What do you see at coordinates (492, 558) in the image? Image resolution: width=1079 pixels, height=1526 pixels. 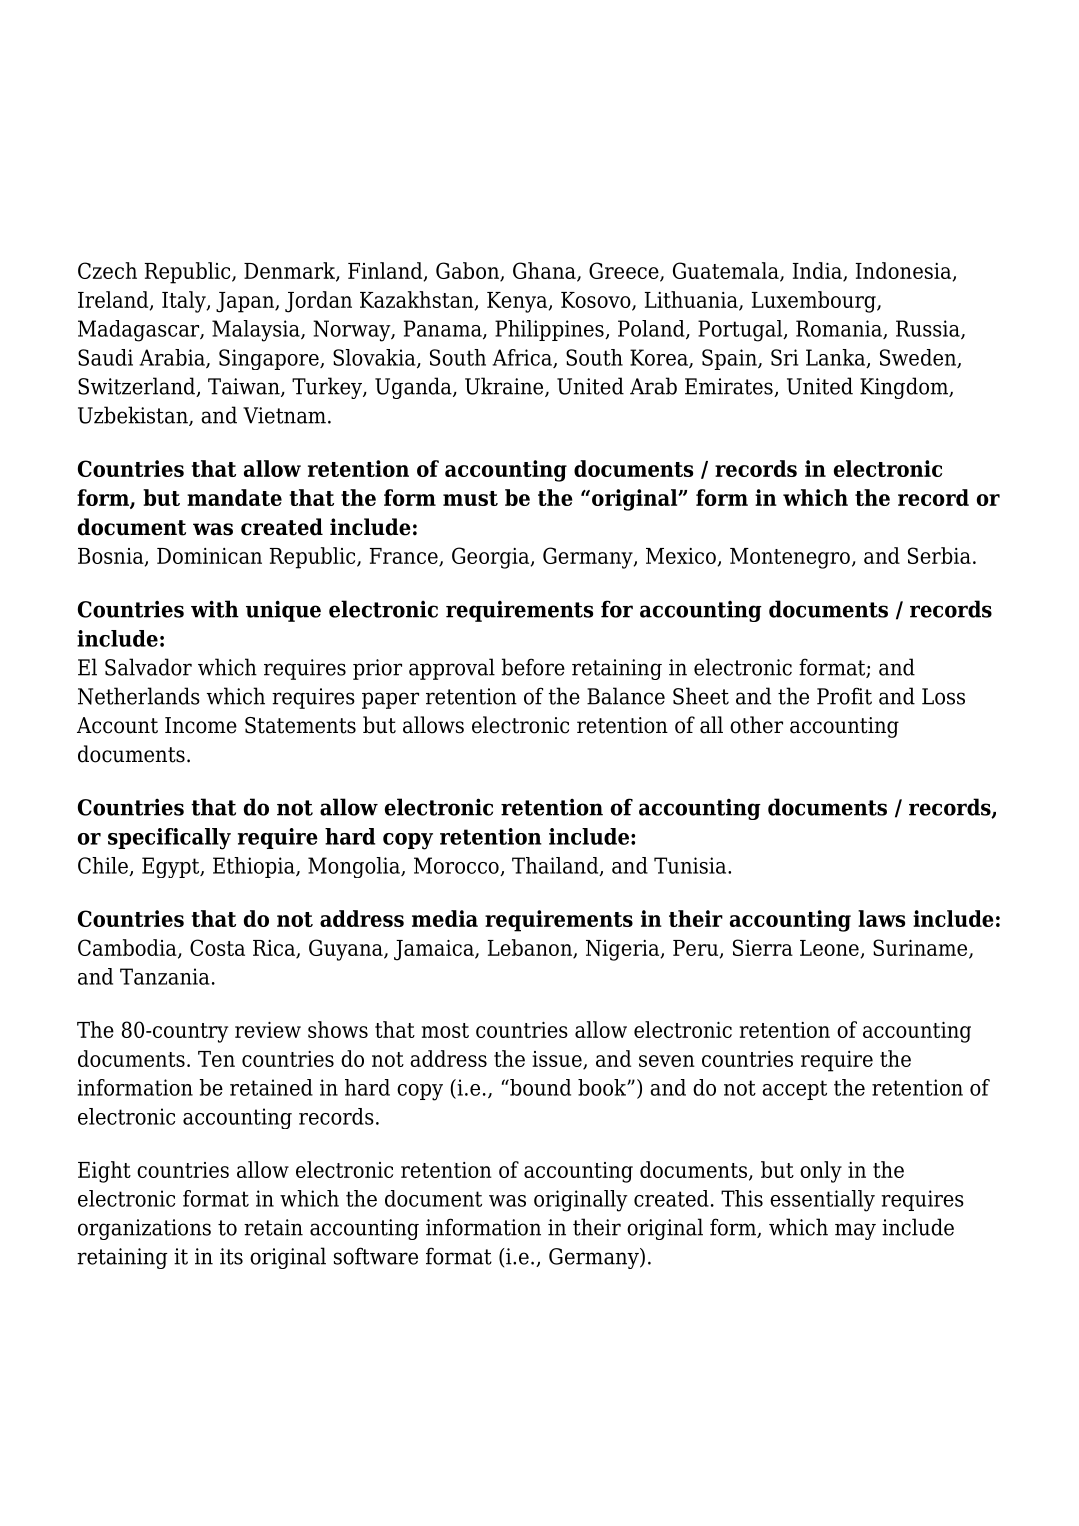 I see `Georgia` at bounding box center [492, 558].
